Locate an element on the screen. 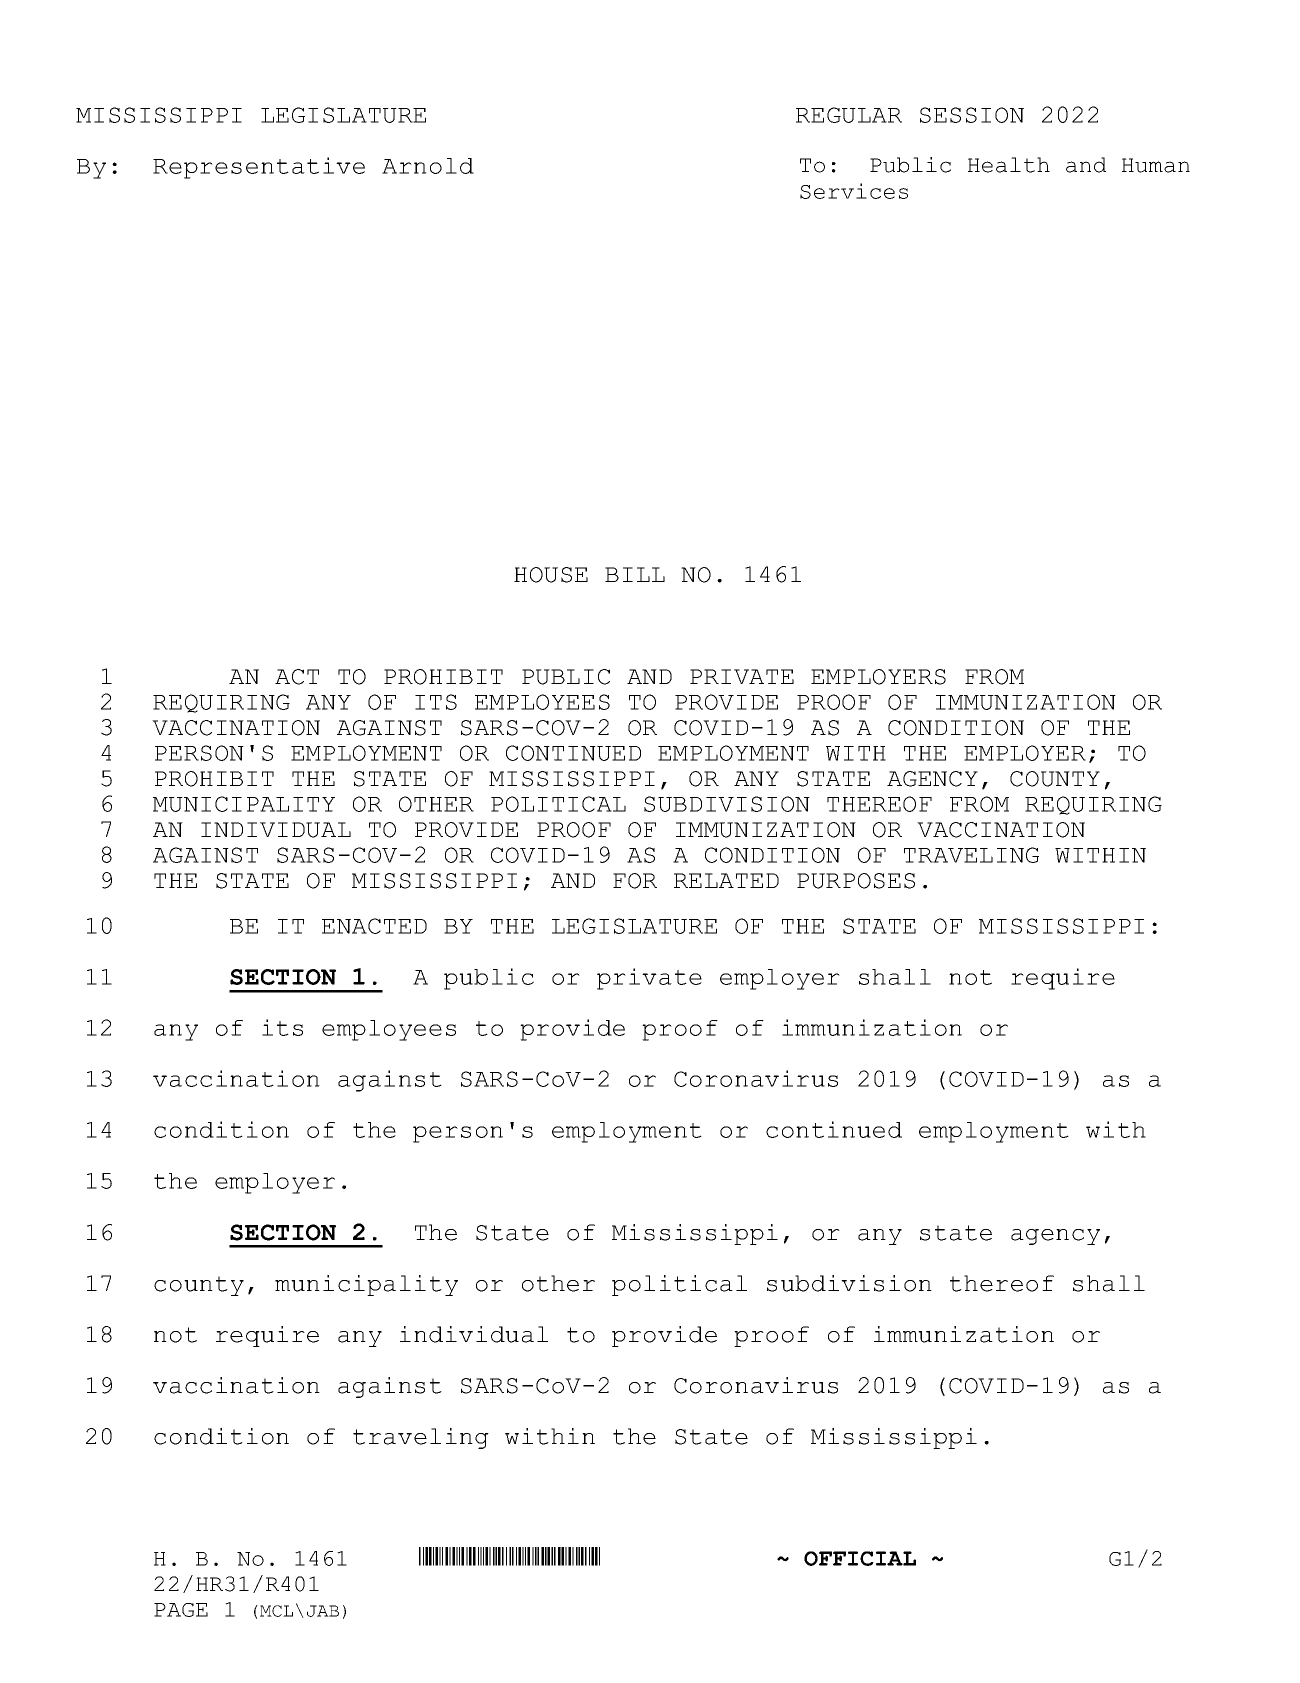  OFFICIAL is located at coordinates (860, 1558).
